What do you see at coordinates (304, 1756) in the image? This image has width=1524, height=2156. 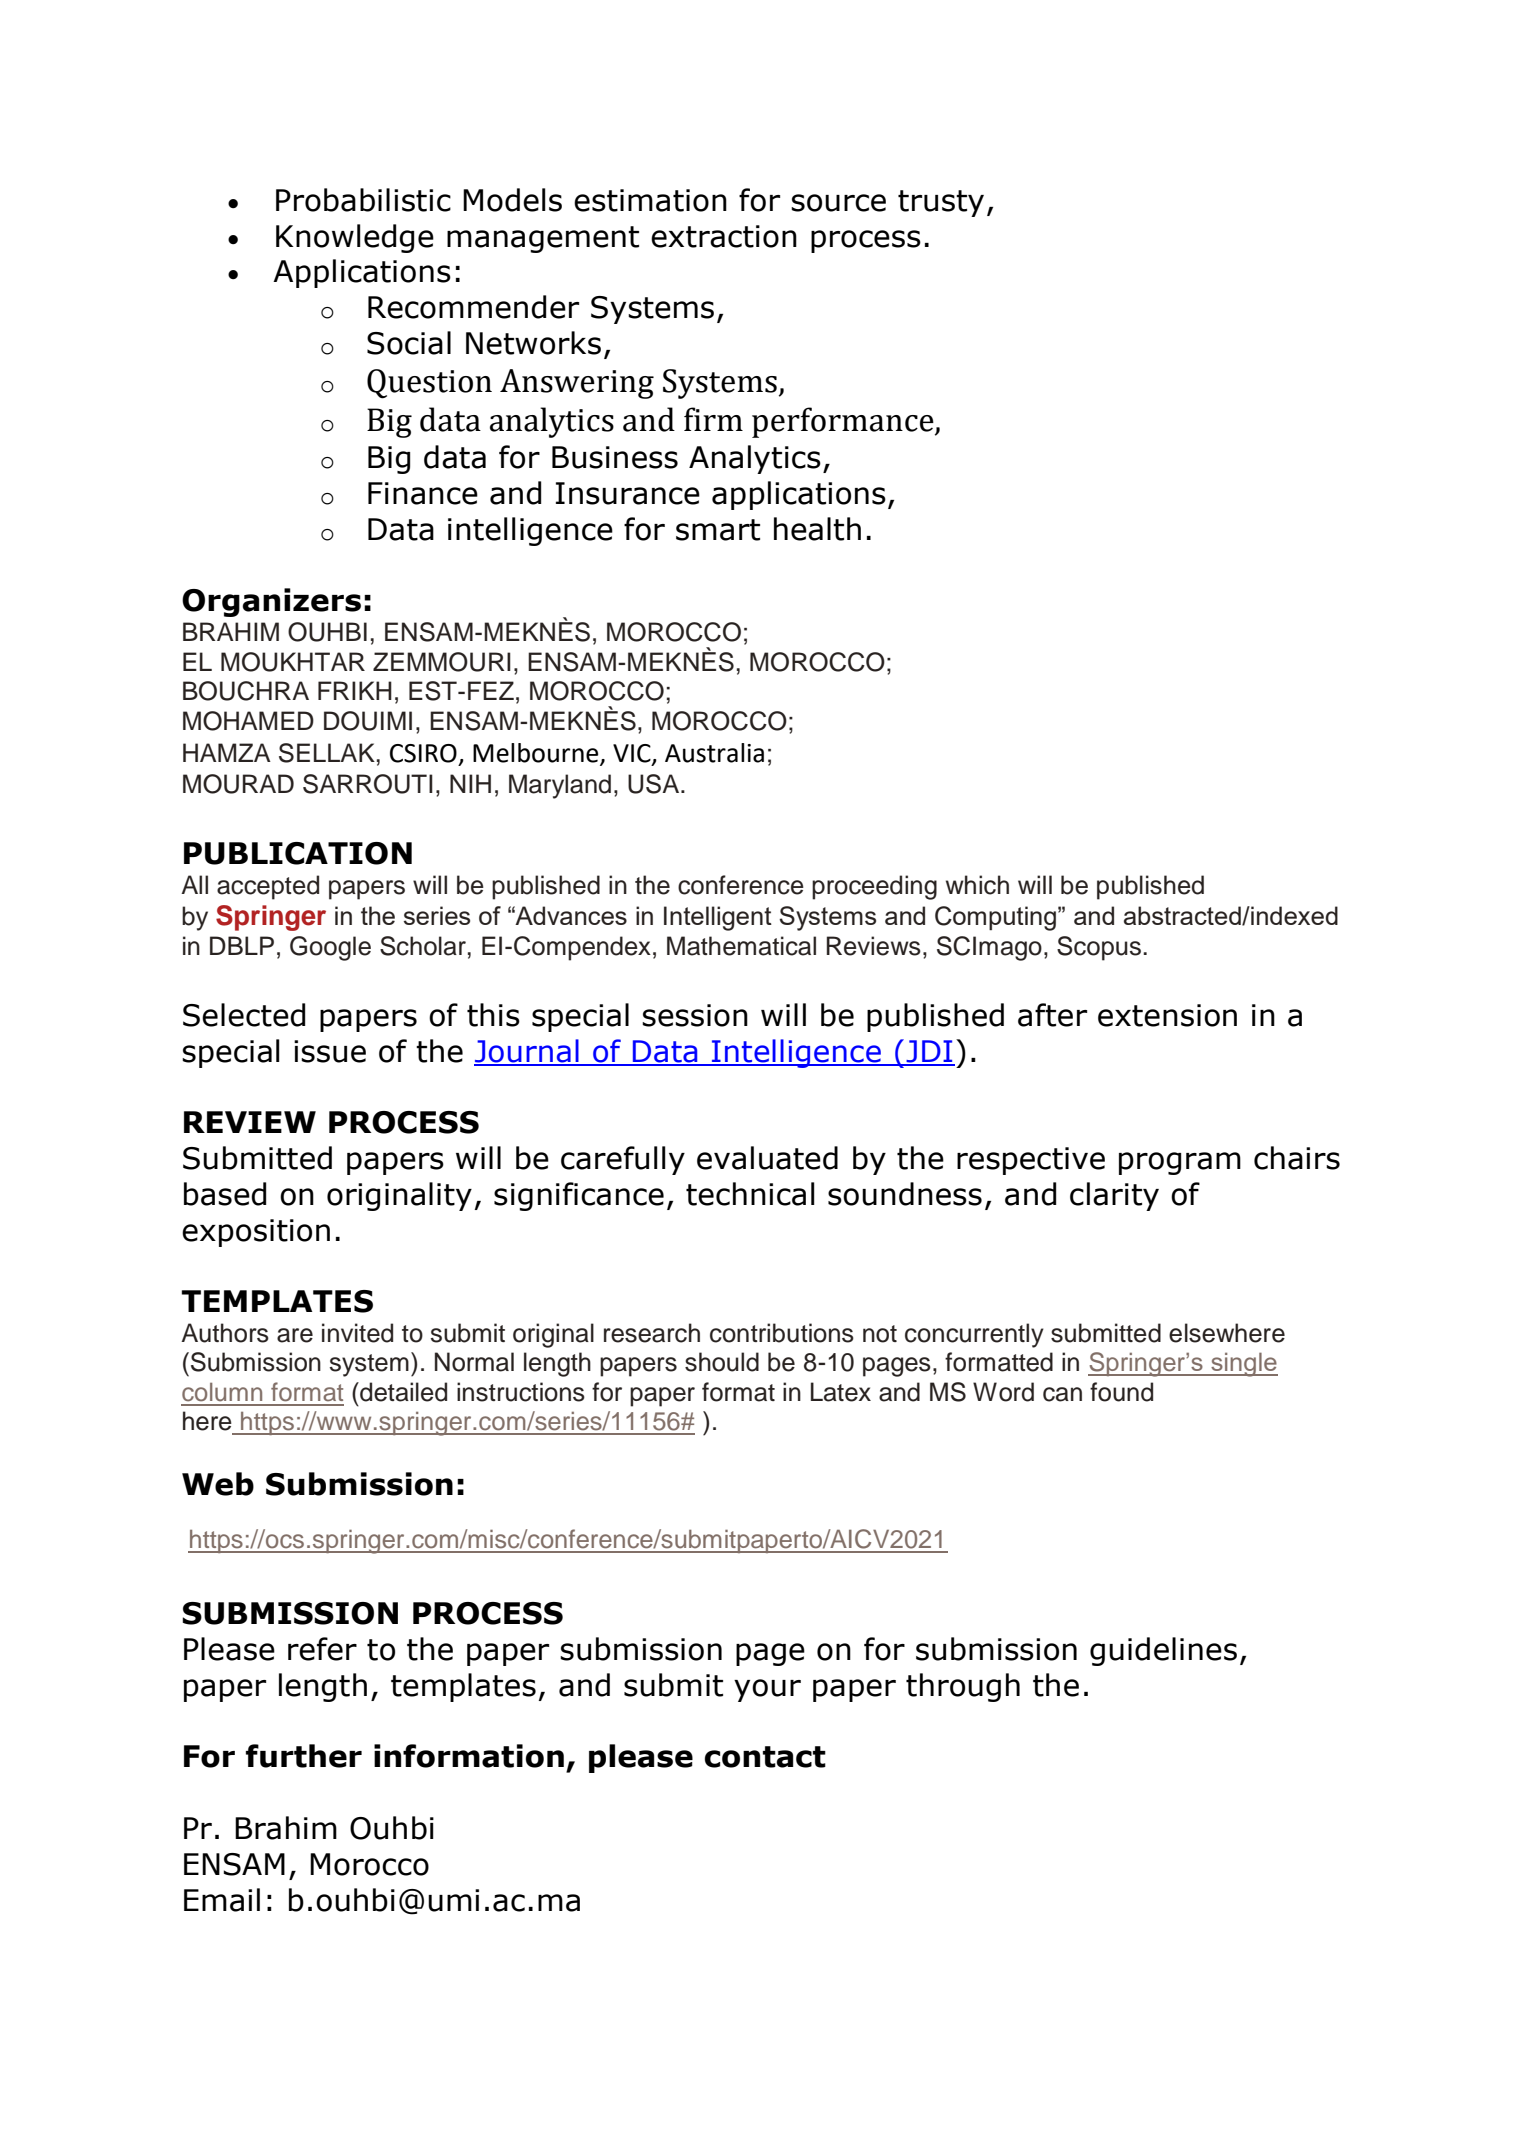 I see `further` at bounding box center [304, 1756].
